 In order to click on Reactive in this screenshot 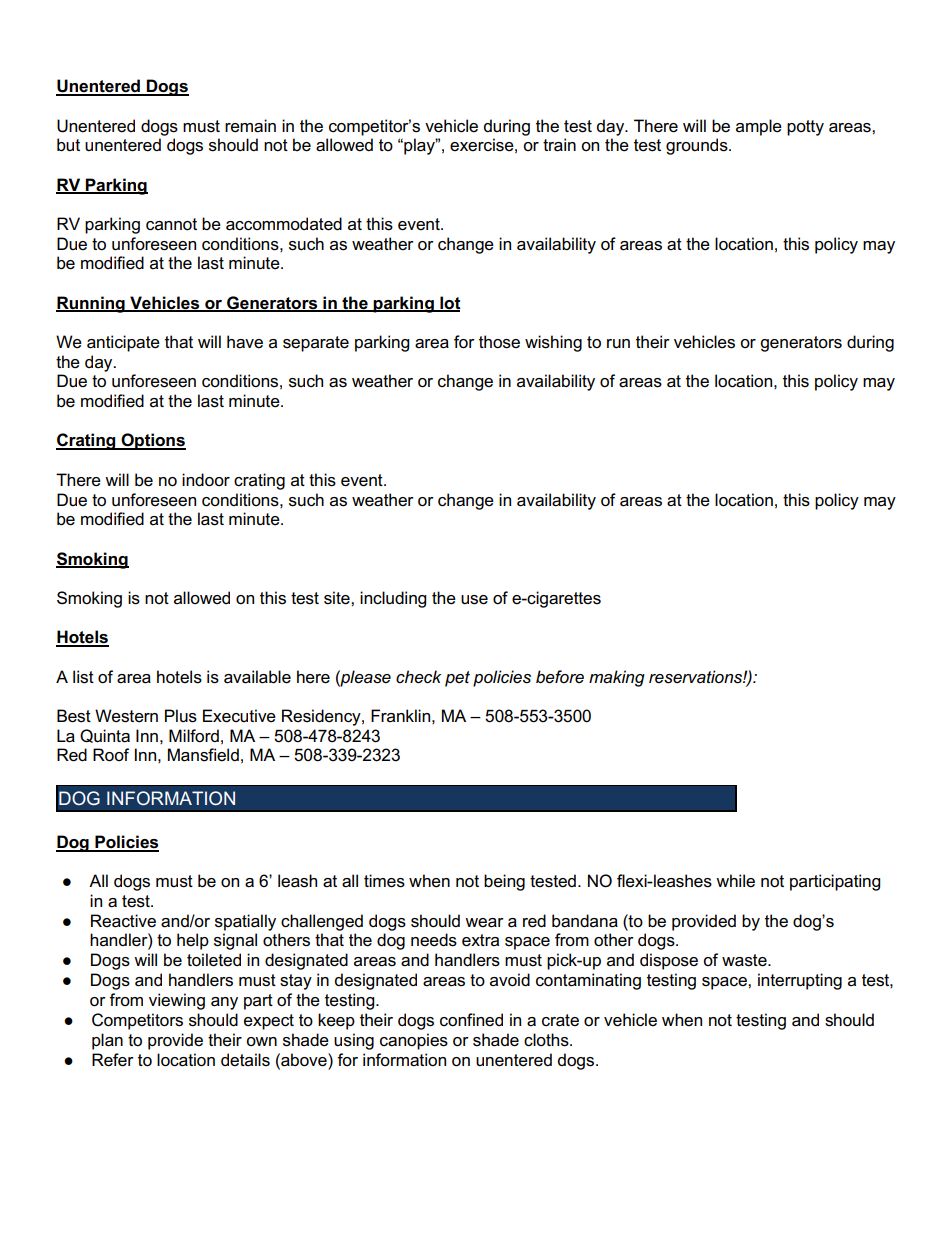, I will do `click(123, 921)`.
